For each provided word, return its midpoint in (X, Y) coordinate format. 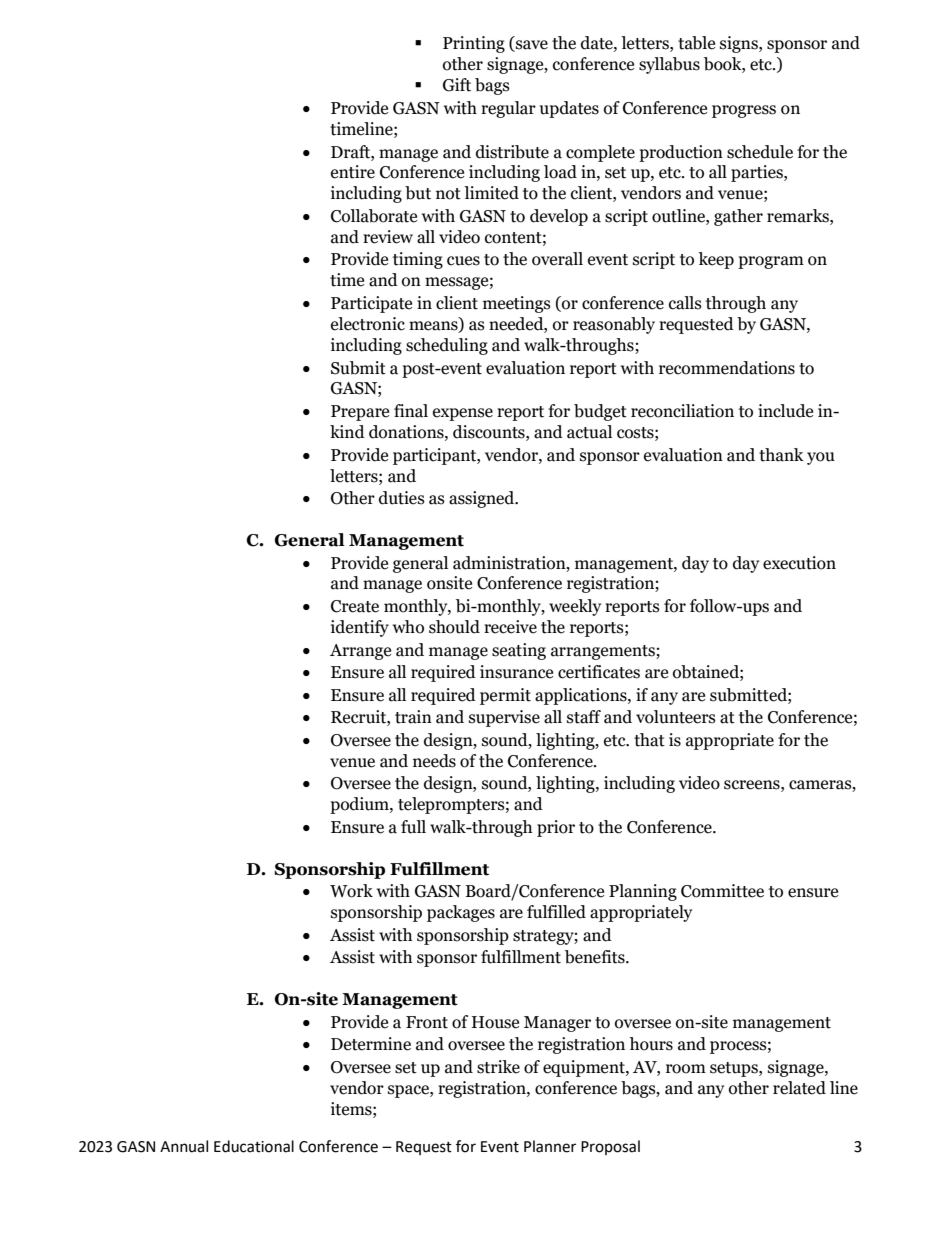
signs (740, 44)
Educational (254, 1146)
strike (498, 1067)
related (799, 1088)
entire (353, 172)
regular (508, 109)
